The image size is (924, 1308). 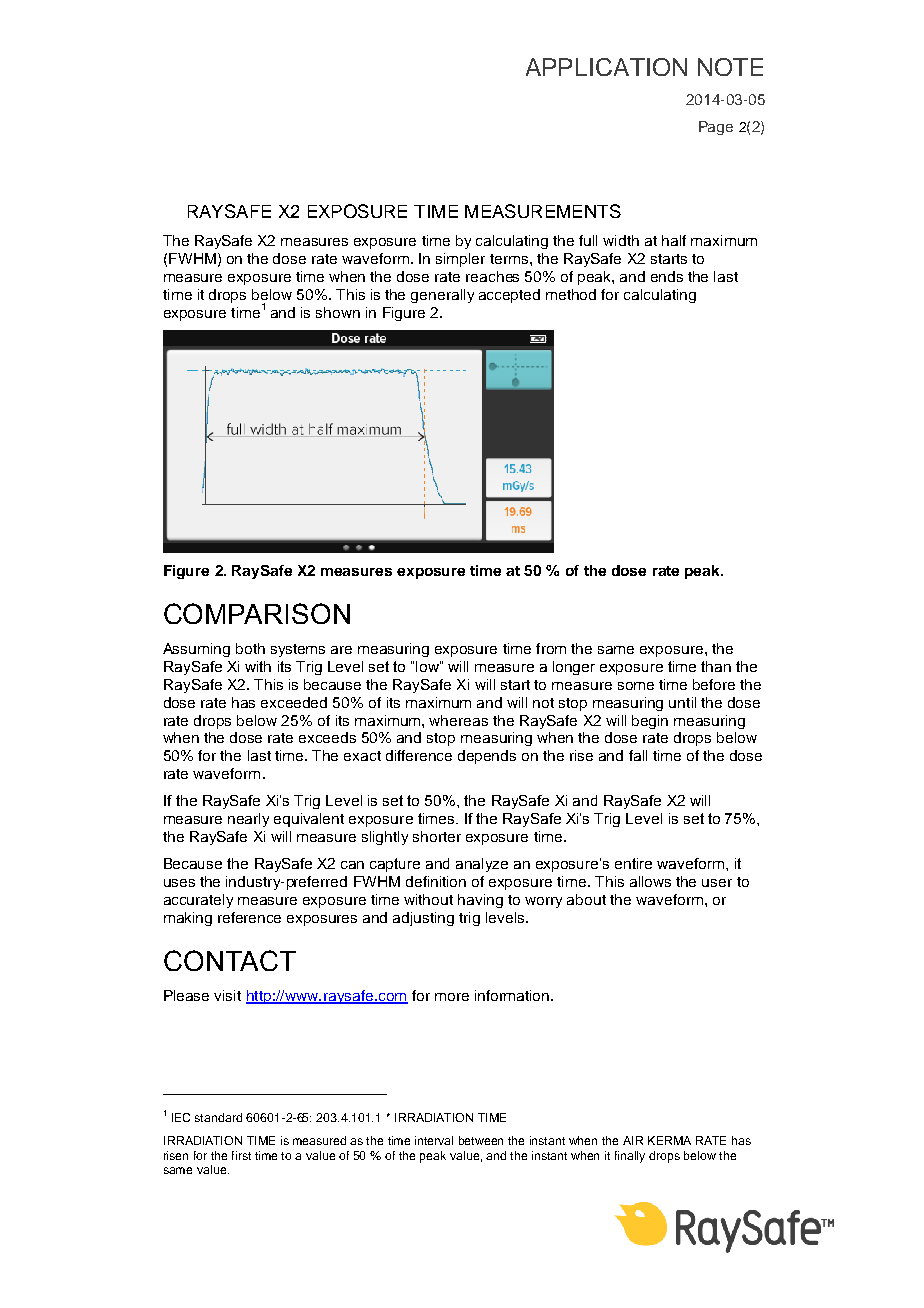 I want to click on allows, so click(x=650, y=881).
